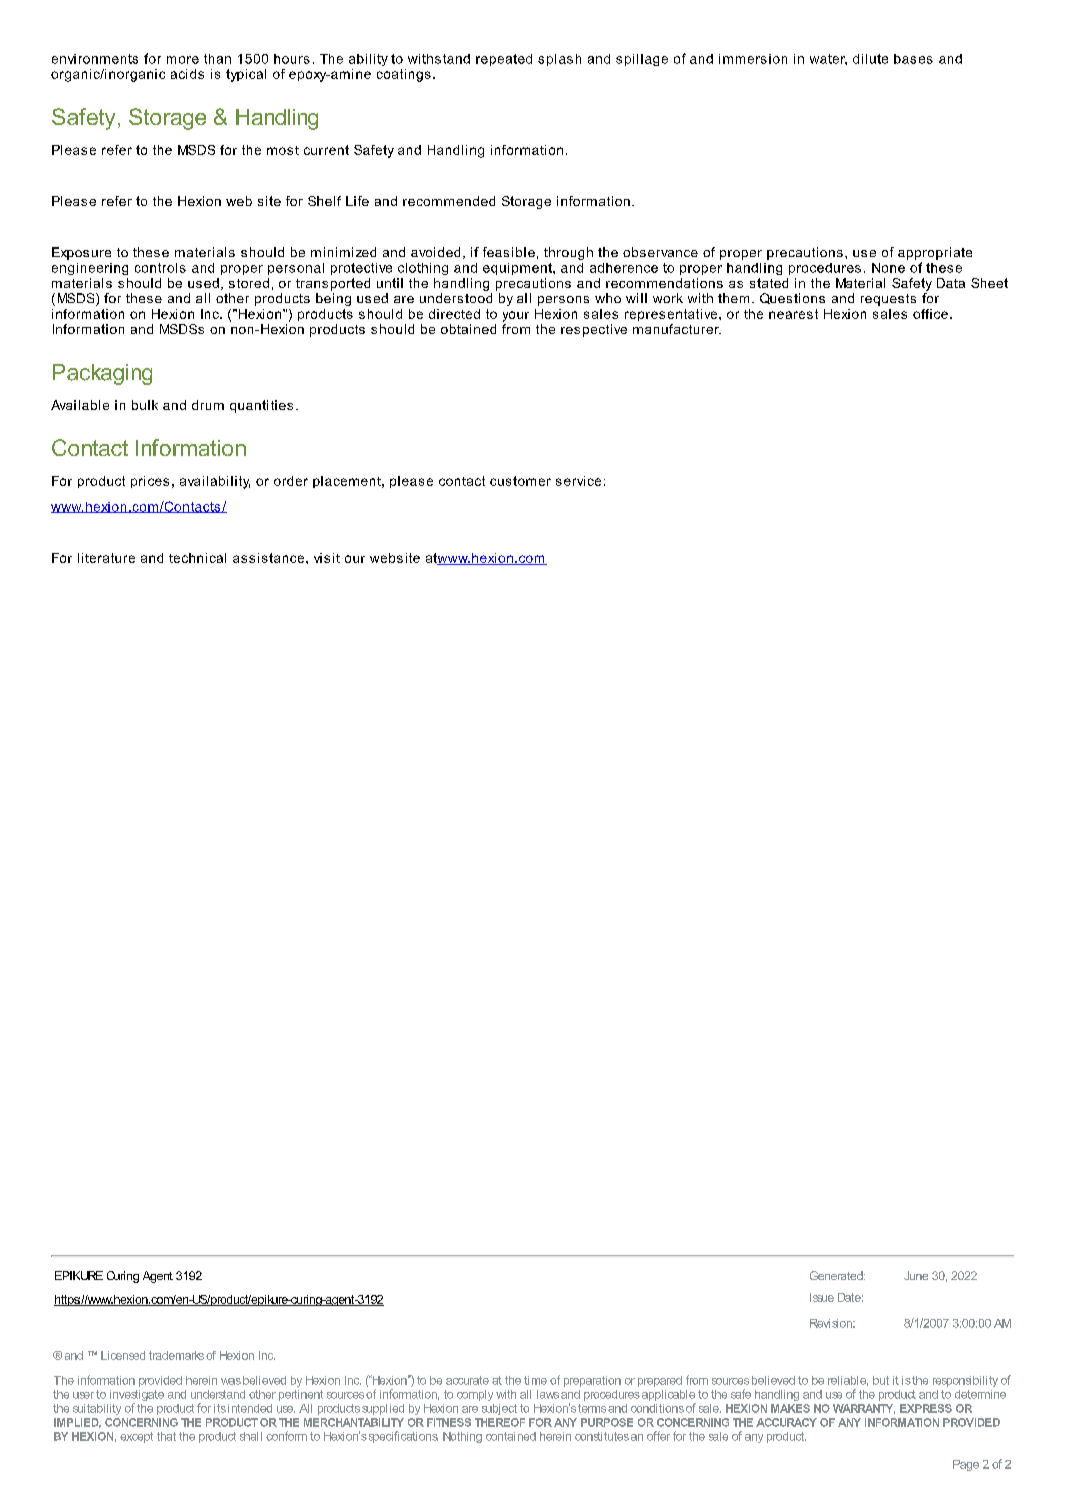  What do you see at coordinates (208, 405) in the screenshot?
I see `drum` at bounding box center [208, 405].
